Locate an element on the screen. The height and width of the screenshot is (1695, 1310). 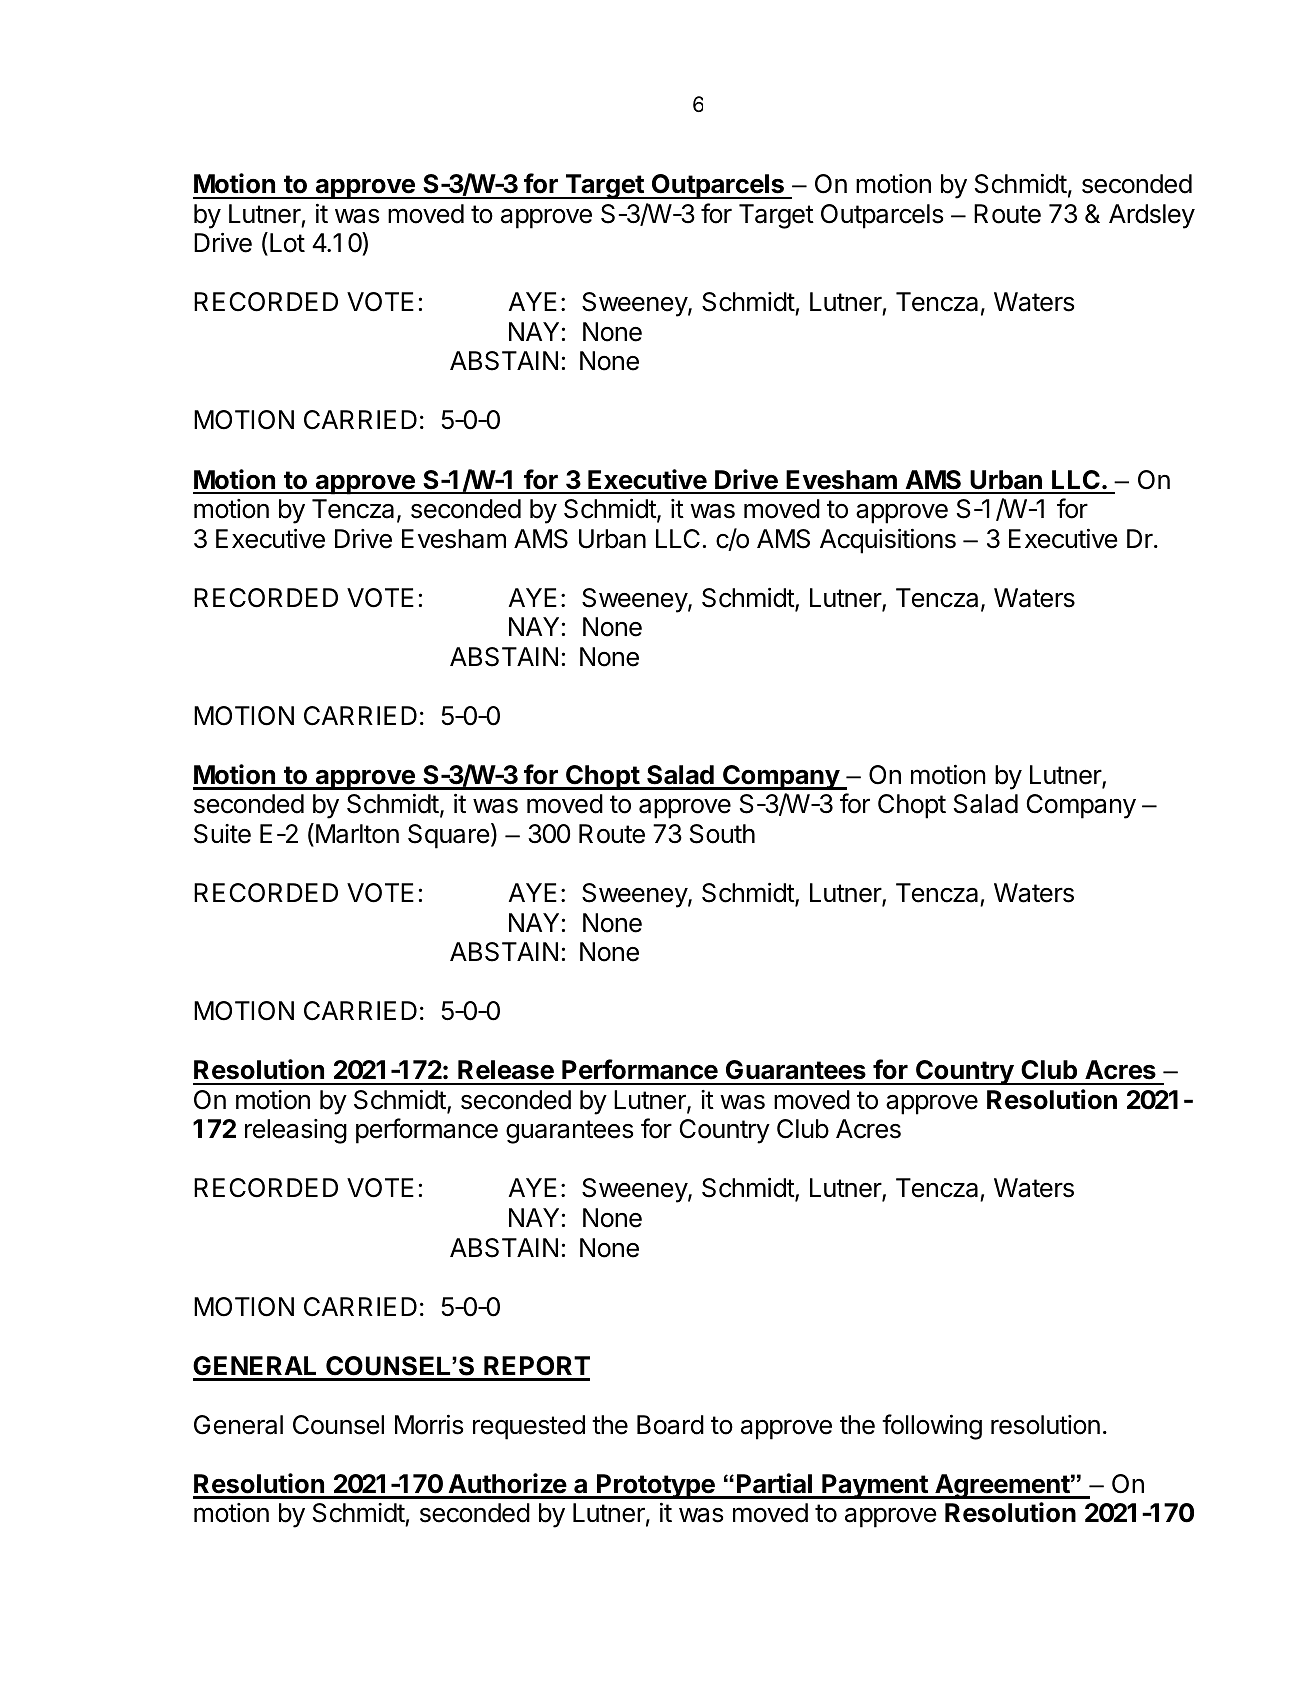
Lot is located at coordinates (287, 243).
